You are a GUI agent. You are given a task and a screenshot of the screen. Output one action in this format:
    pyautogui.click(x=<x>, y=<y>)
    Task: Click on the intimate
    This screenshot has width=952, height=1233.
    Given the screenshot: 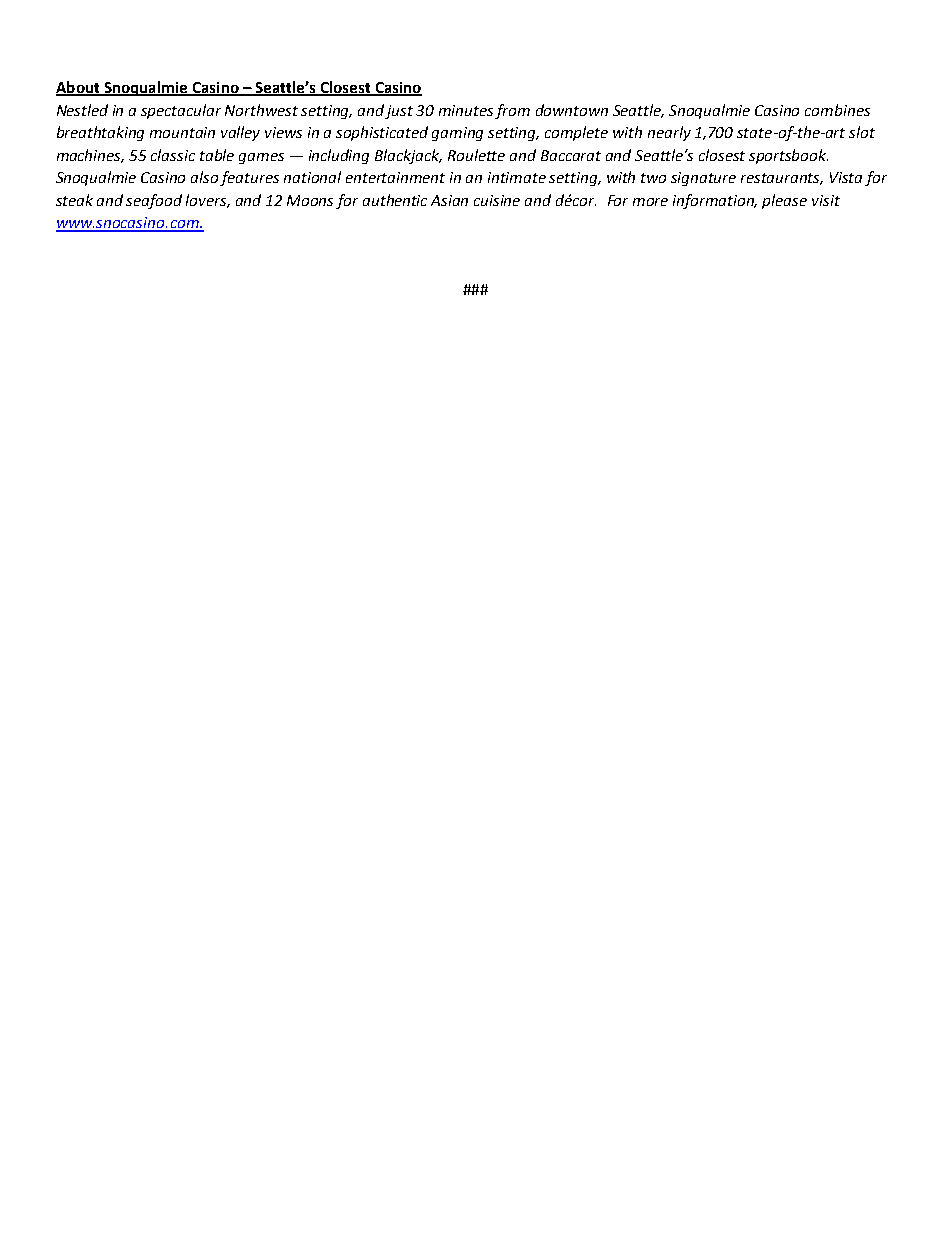 What is the action you would take?
    pyautogui.click(x=517, y=177)
